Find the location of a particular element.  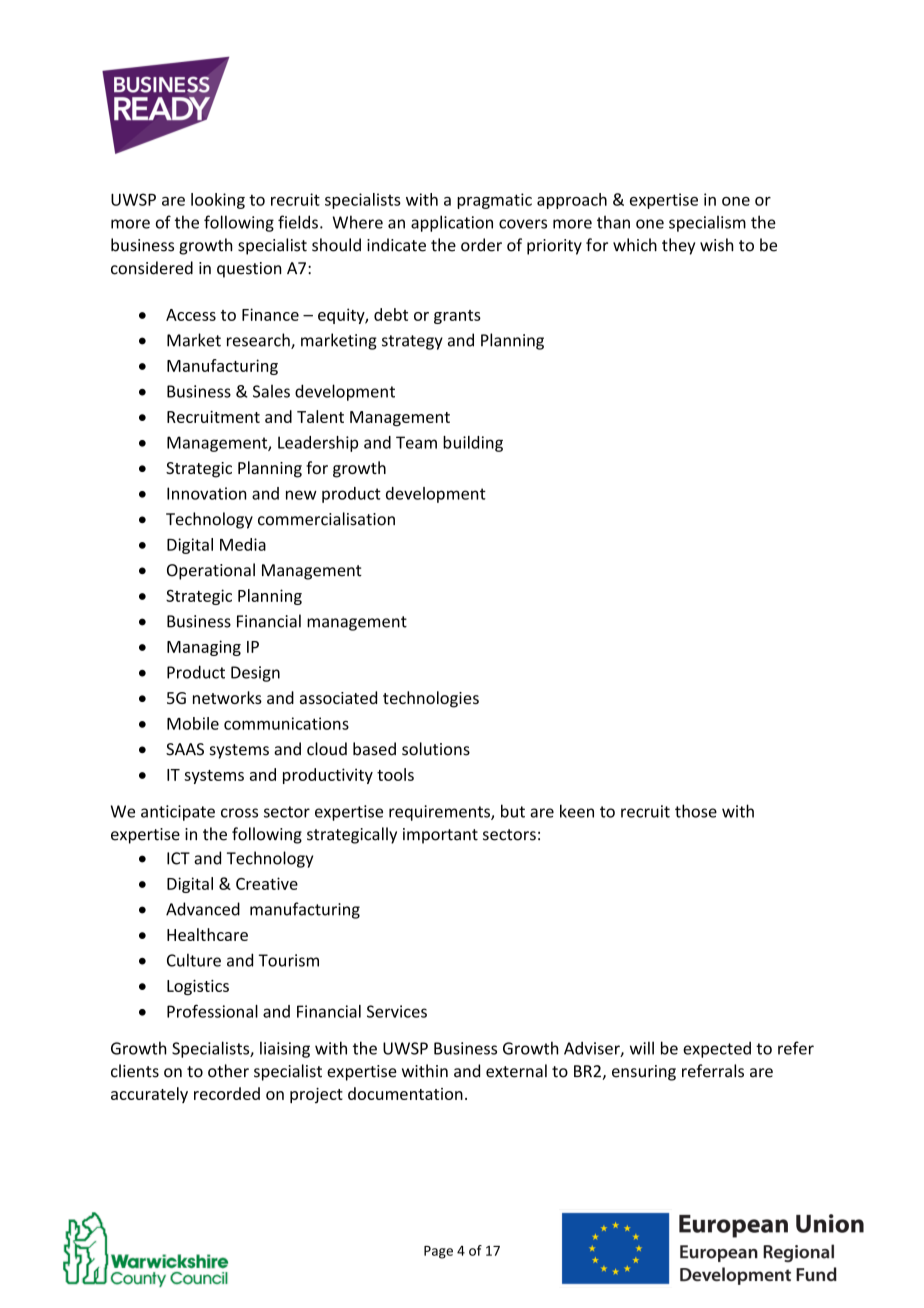

recorded is located at coordinates (227, 1093).
